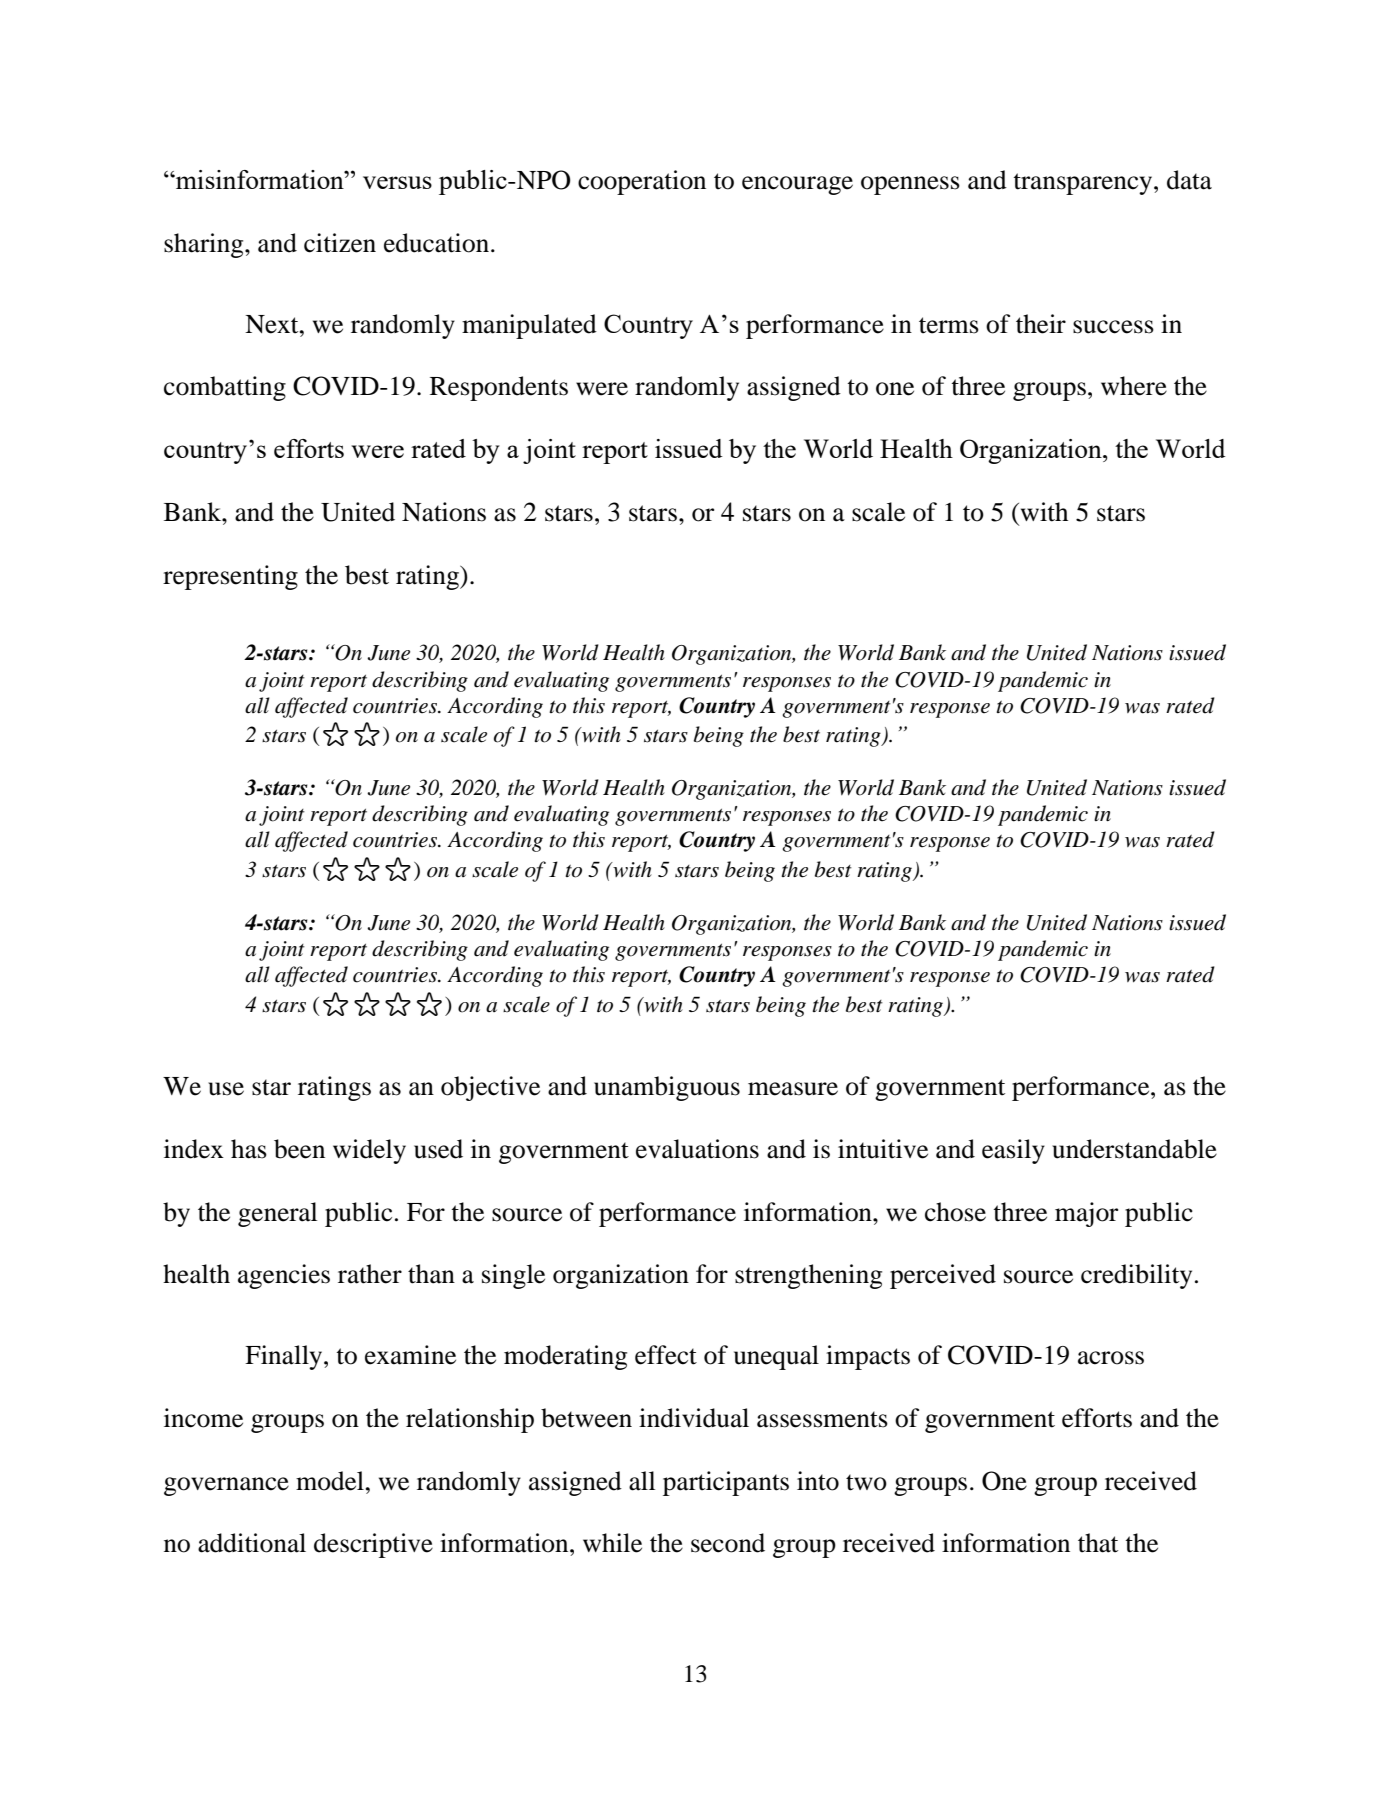  What do you see at coordinates (1098, 1543) in the screenshot?
I see `that` at bounding box center [1098, 1543].
